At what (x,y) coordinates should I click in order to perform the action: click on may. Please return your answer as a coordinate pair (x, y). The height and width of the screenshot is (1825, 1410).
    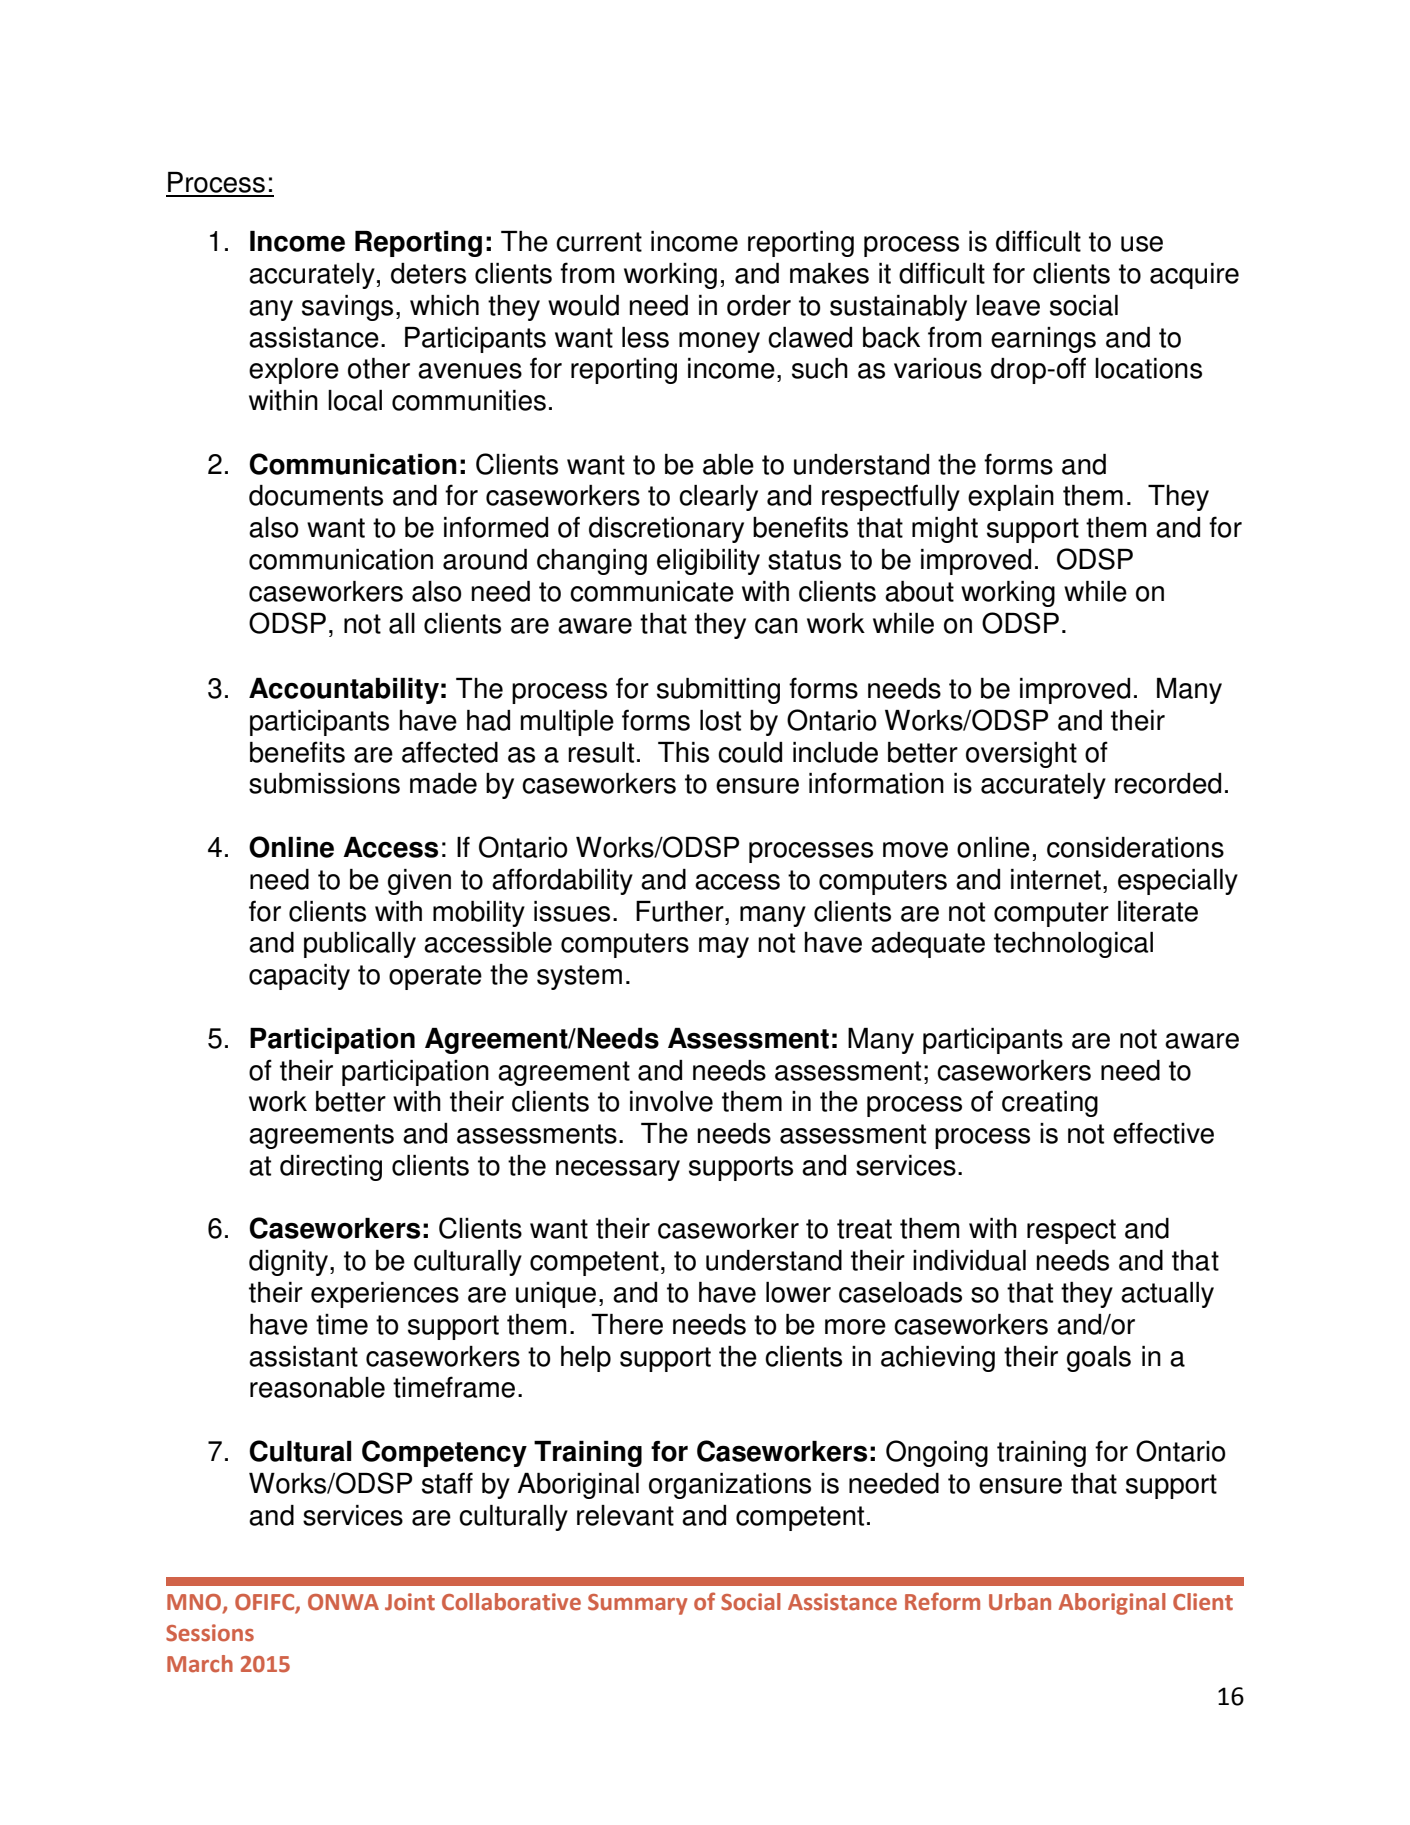
    Looking at the image, I should click on (724, 947).
